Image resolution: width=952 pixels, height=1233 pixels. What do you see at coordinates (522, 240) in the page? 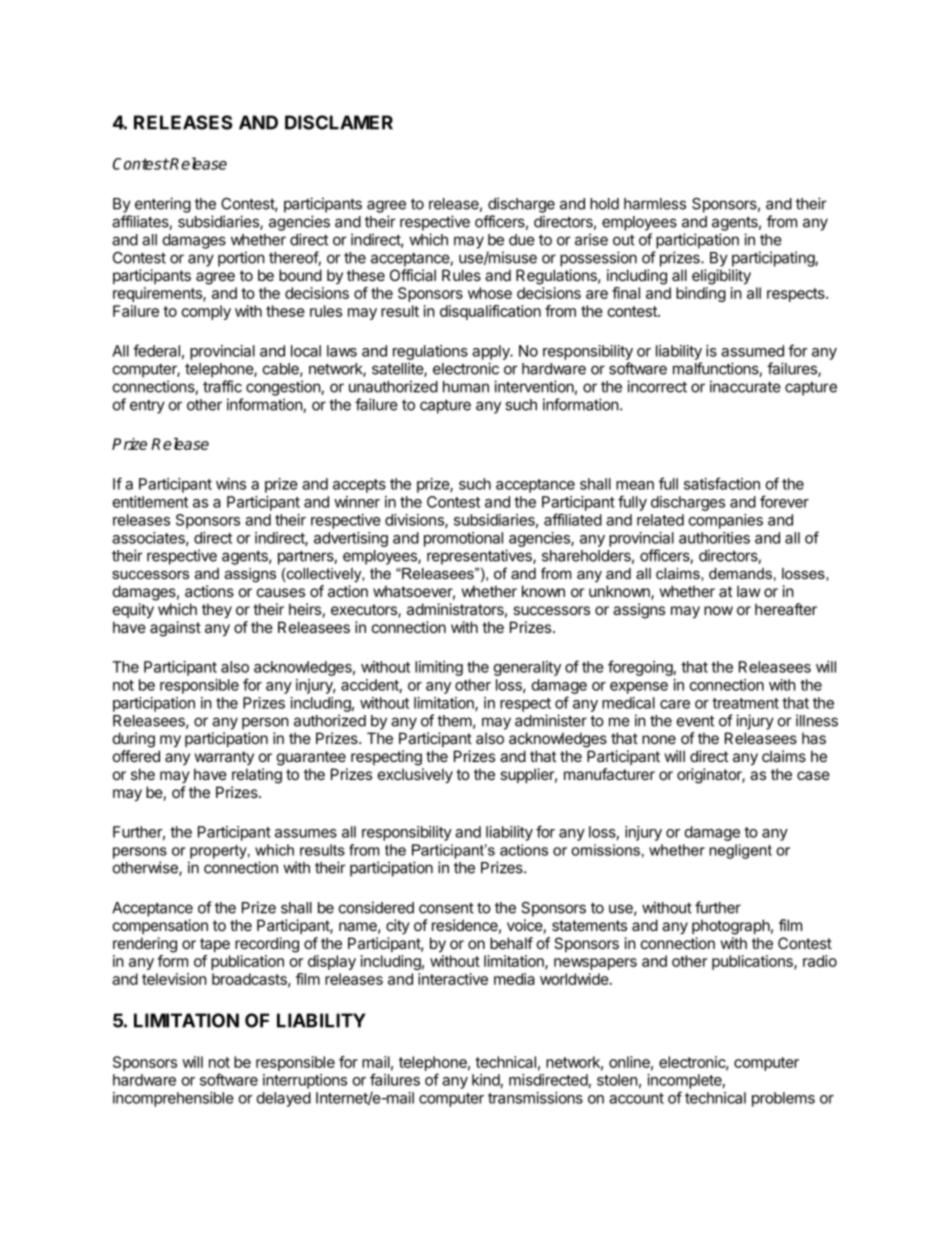
I see `due` at bounding box center [522, 240].
